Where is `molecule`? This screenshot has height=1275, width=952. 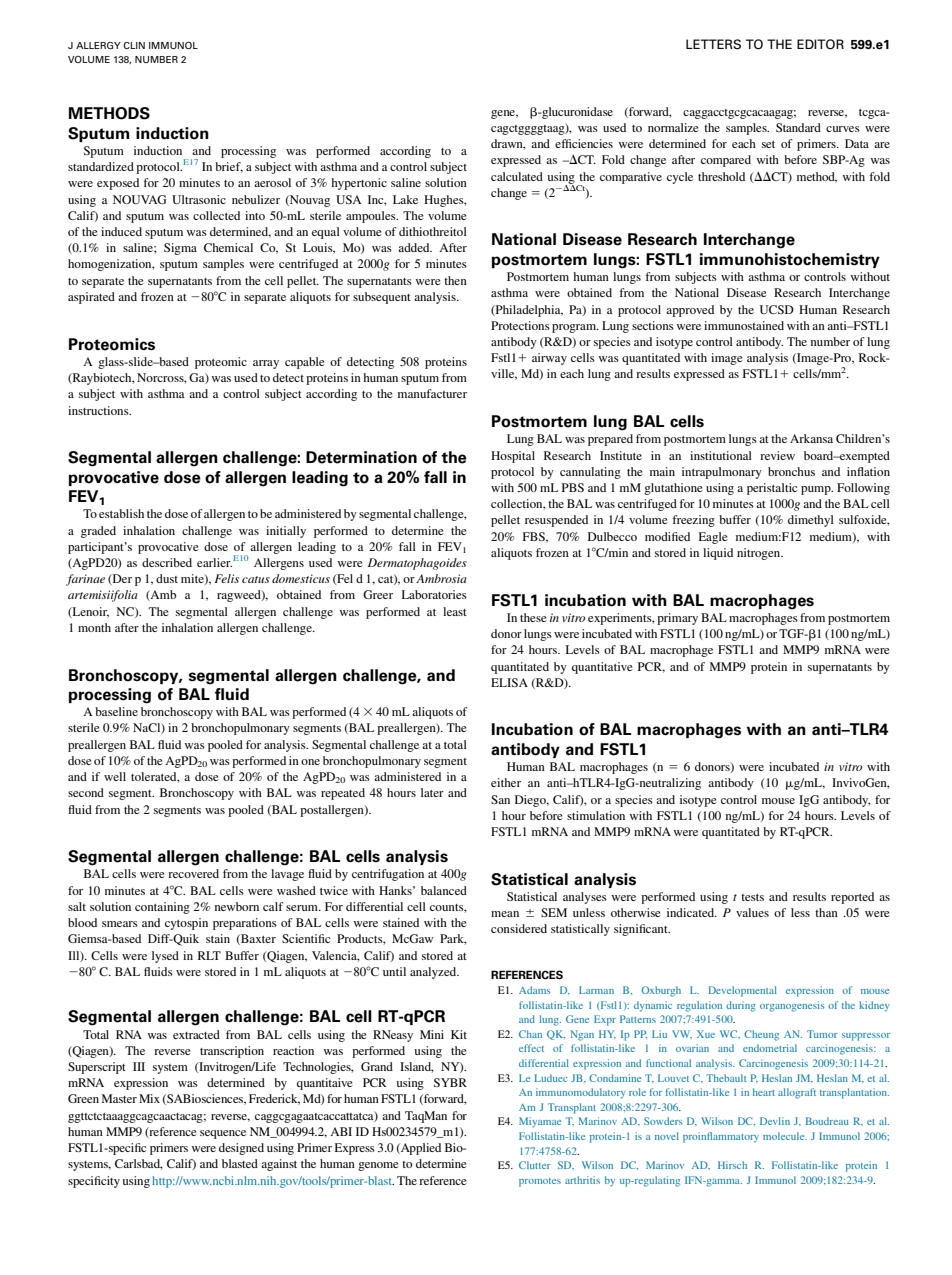
molecule is located at coordinates (785, 1136).
